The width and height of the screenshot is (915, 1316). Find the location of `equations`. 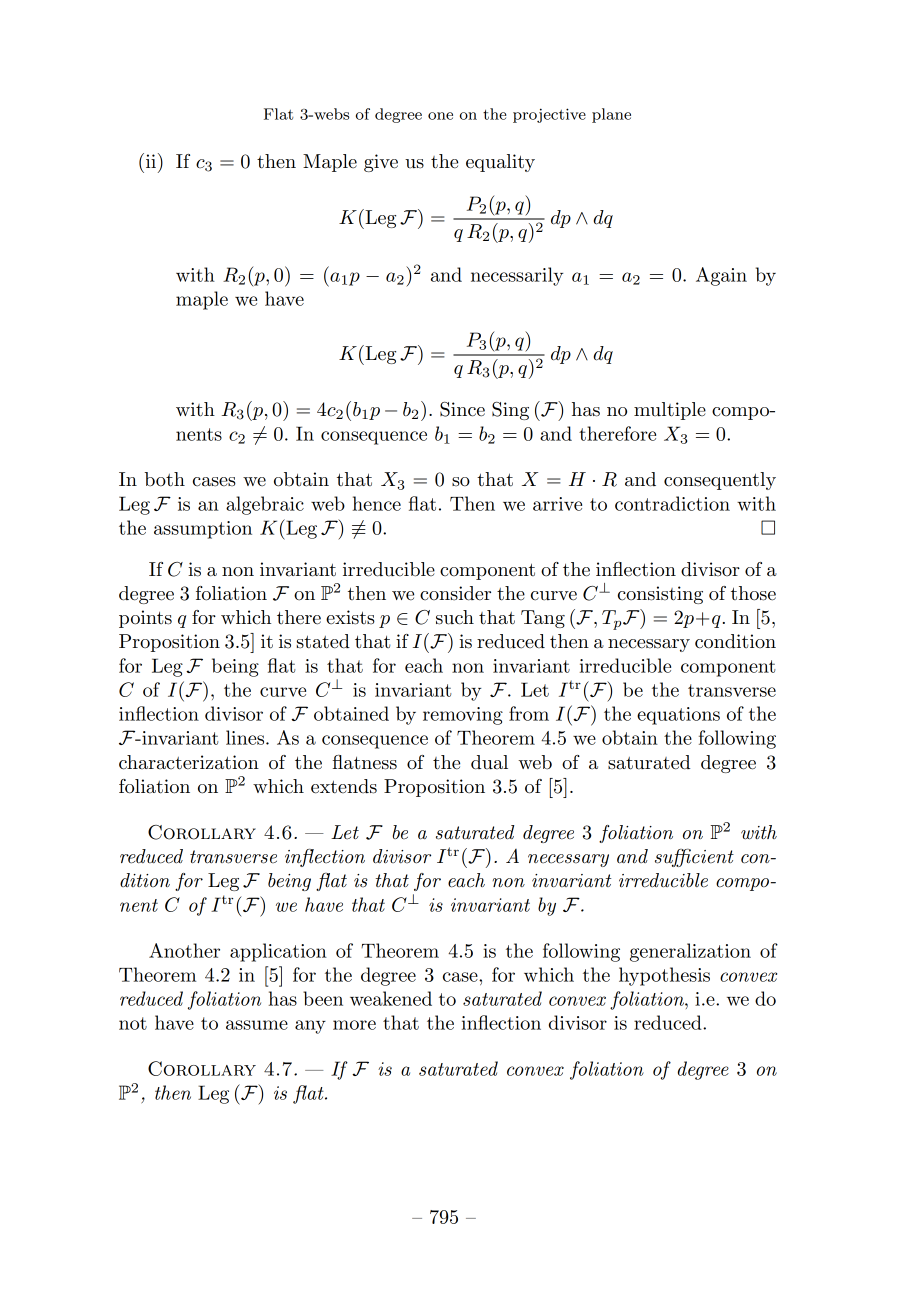

equations is located at coordinates (678, 716).
